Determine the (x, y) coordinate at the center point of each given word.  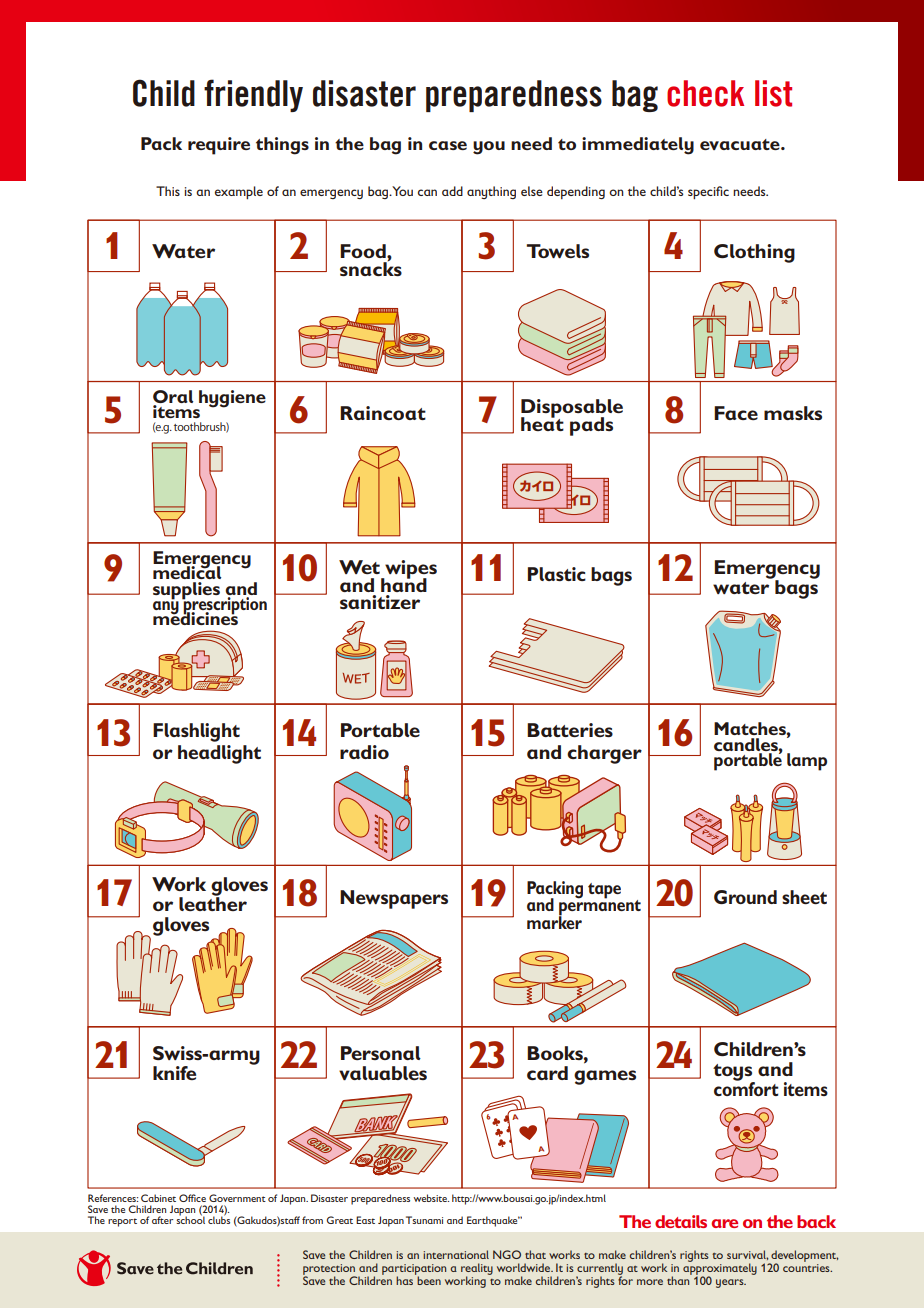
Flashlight (196, 732)
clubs (219, 1219)
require (219, 146)
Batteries (570, 730)
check (705, 93)
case (448, 145)
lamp (807, 762)
